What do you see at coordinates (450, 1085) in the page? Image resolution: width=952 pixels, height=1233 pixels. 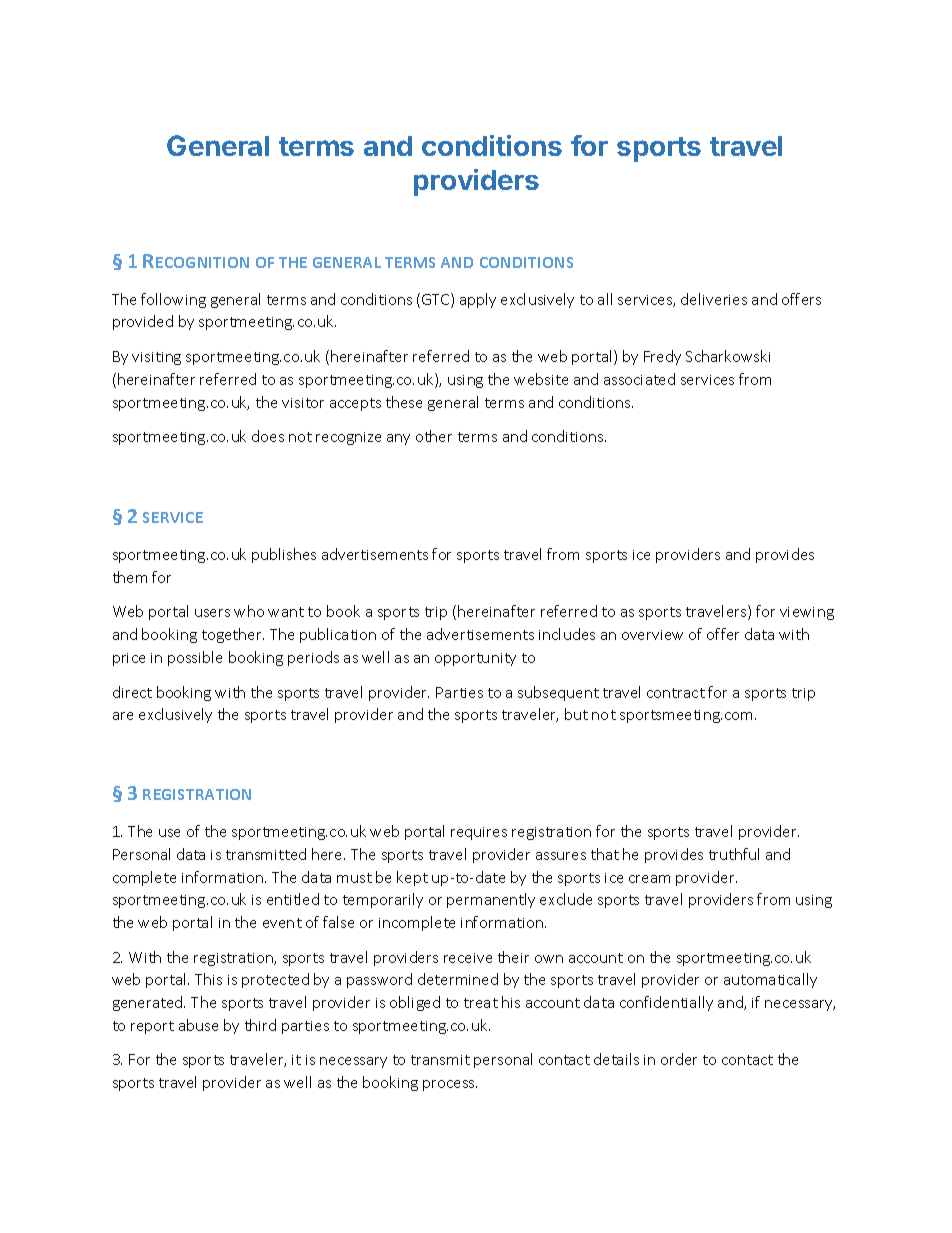 I see `process` at bounding box center [450, 1085].
